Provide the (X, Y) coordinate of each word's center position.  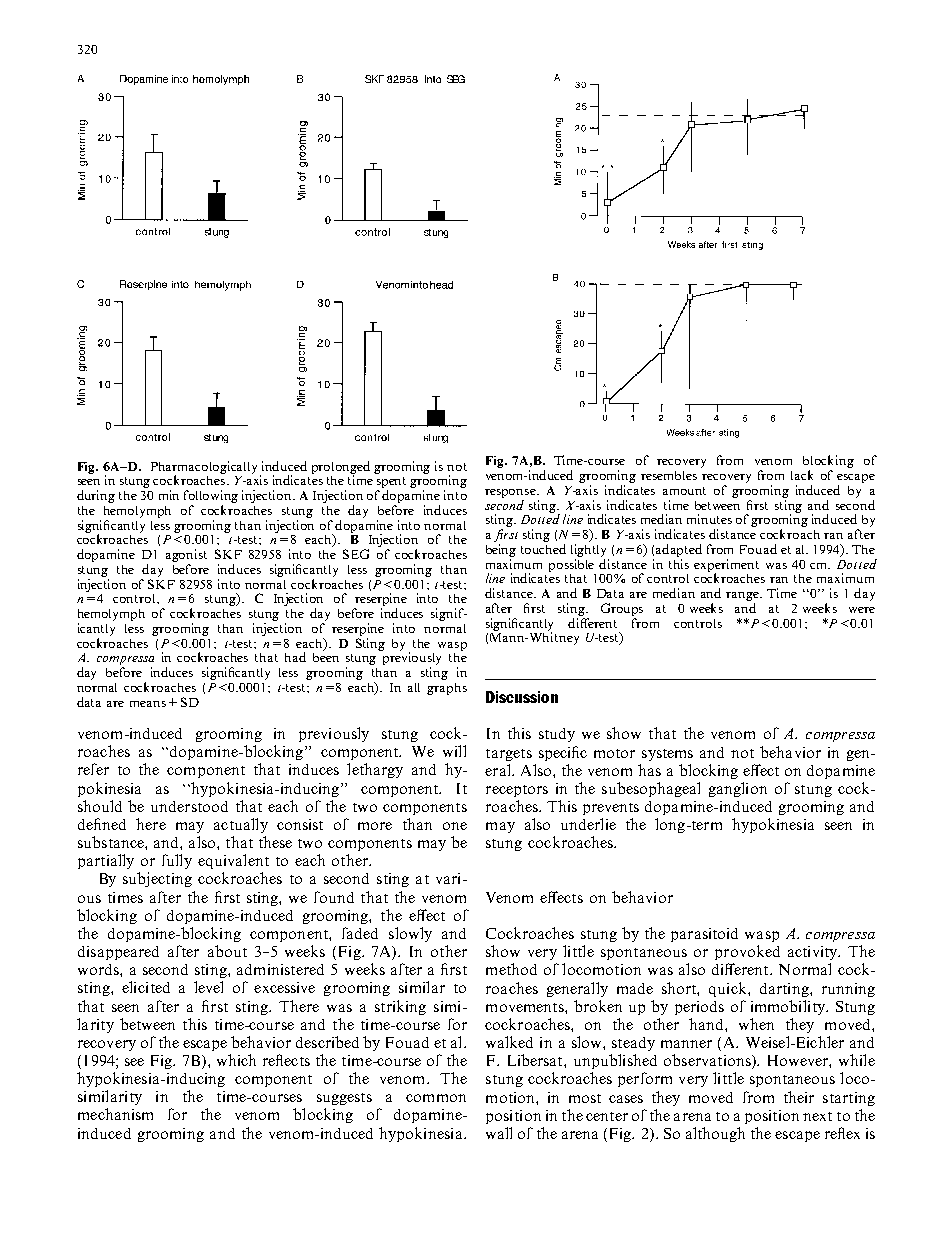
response (511, 493)
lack (802, 475)
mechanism (115, 1114)
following (211, 496)
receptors (517, 791)
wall (499, 1133)
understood (189, 806)
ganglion (738, 789)
